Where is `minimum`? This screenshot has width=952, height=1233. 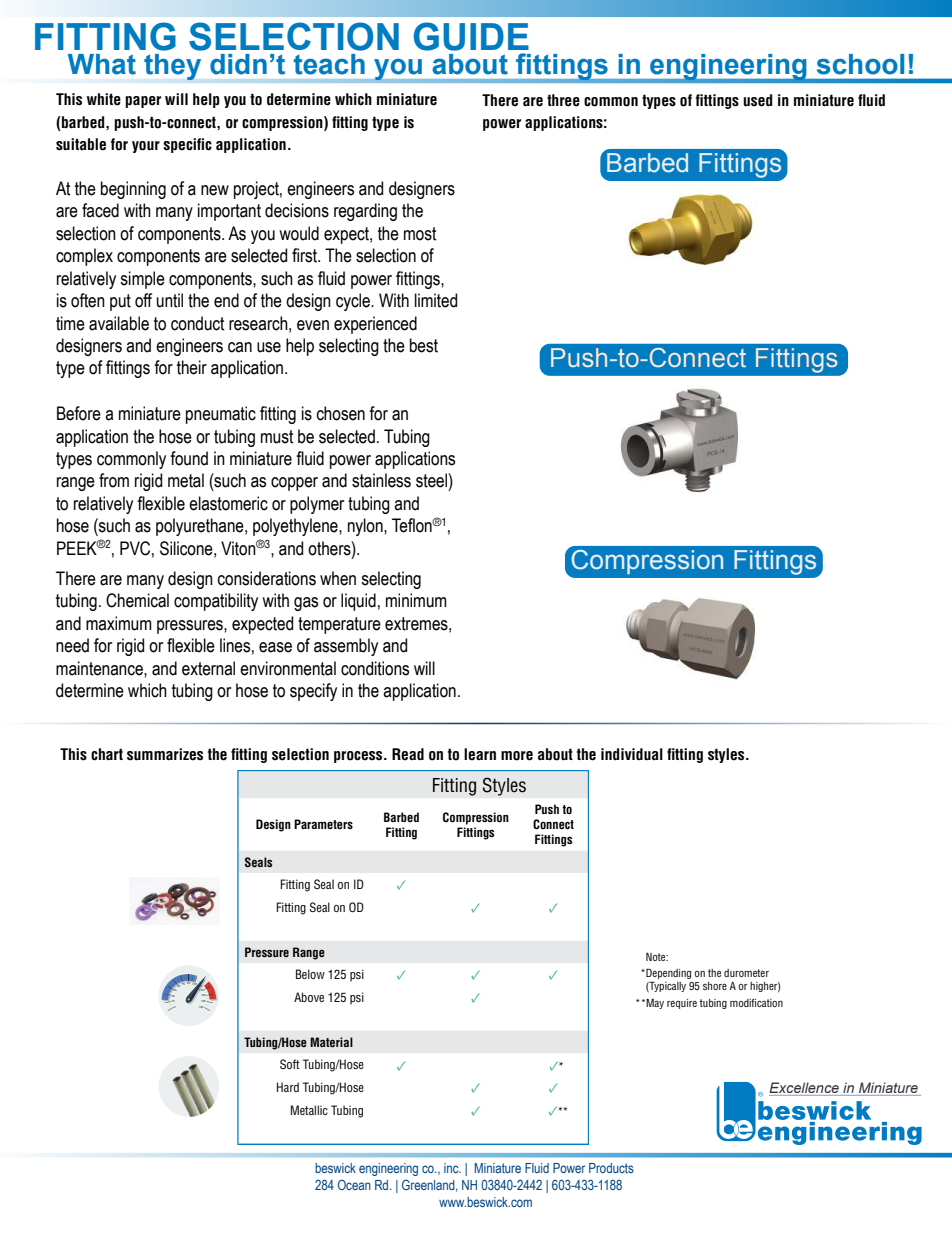
minimum is located at coordinates (416, 600).
